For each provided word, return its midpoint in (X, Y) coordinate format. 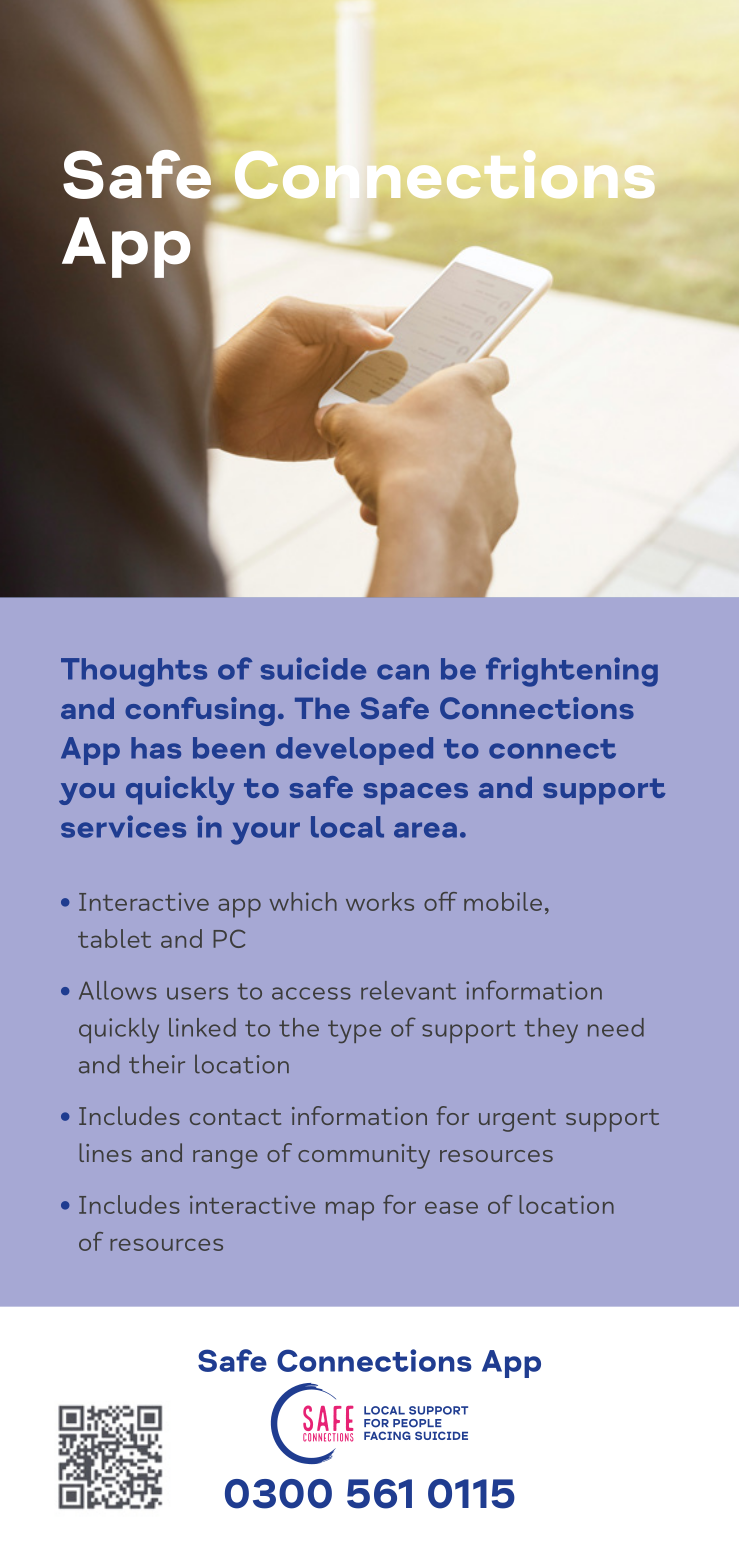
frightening (572, 672)
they (551, 1030)
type (354, 1031)
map (350, 1211)
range (225, 1159)
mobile (503, 901)
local (347, 827)
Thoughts (134, 672)
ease (451, 1208)
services (123, 826)
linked (202, 1027)
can (403, 672)
